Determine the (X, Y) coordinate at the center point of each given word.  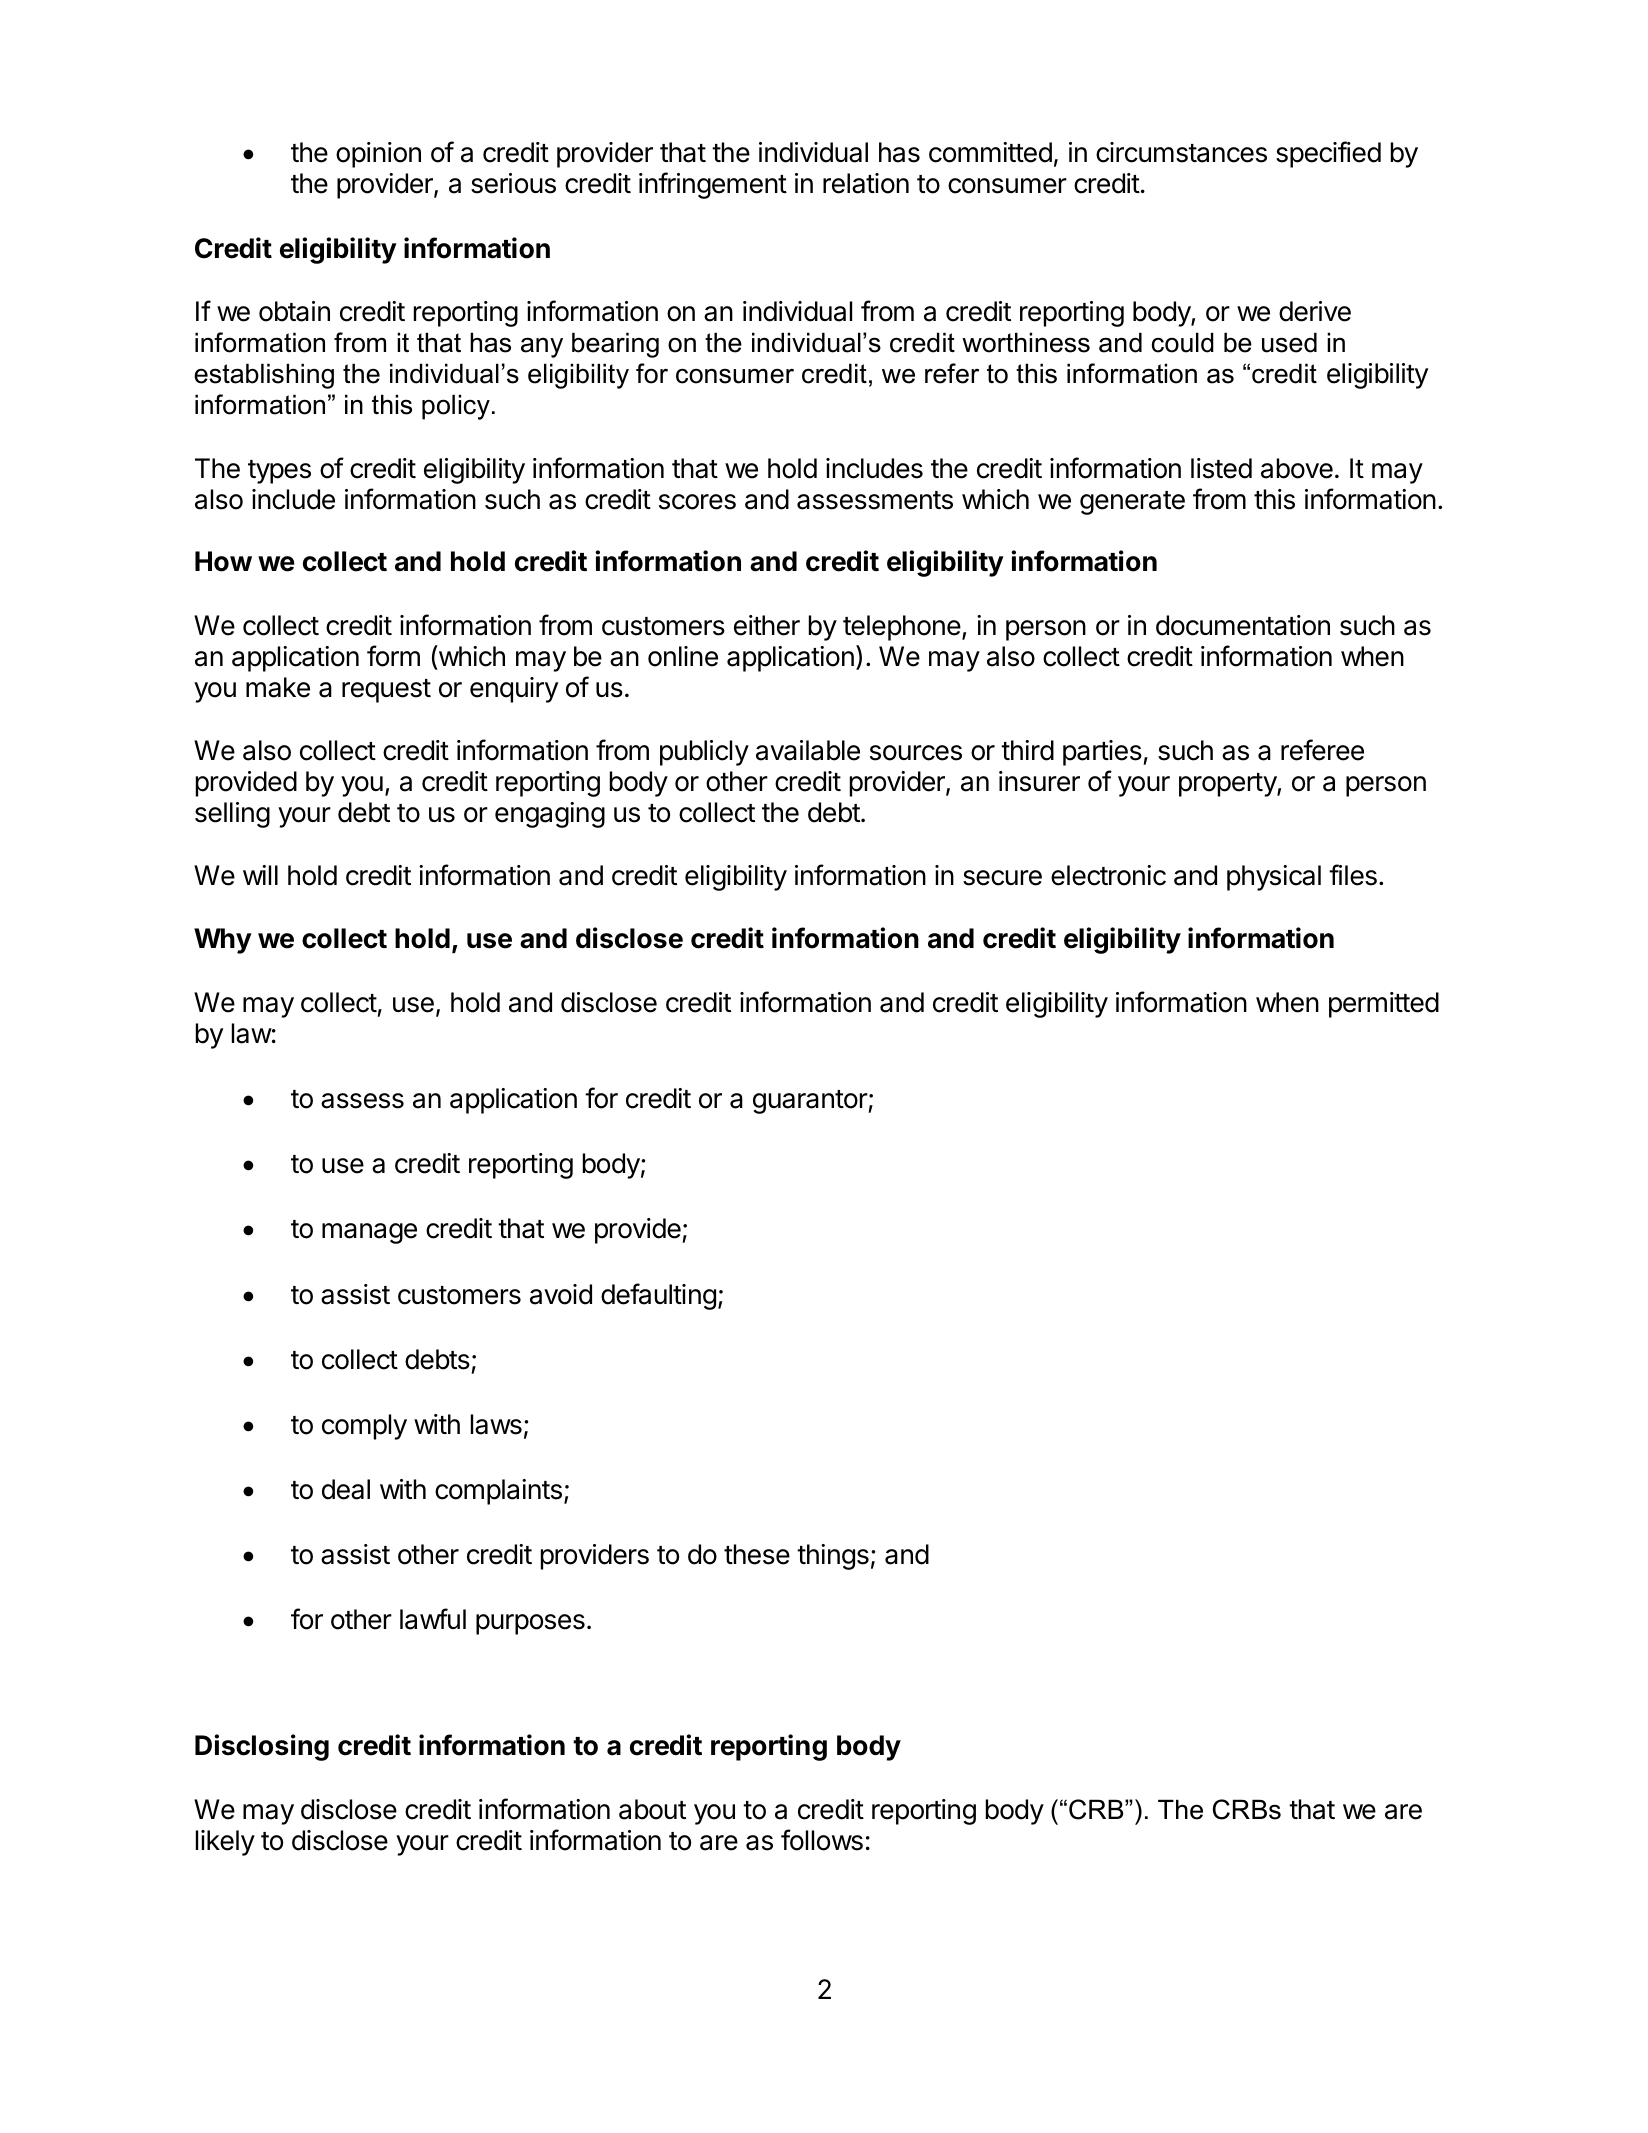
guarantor (811, 1102)
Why (223, 941)
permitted (1384, 1005)
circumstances (1181, 152)
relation (866, 183)
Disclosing (262, 1747)
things (833, 1557)
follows (822, 1840)
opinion (378, 155)
